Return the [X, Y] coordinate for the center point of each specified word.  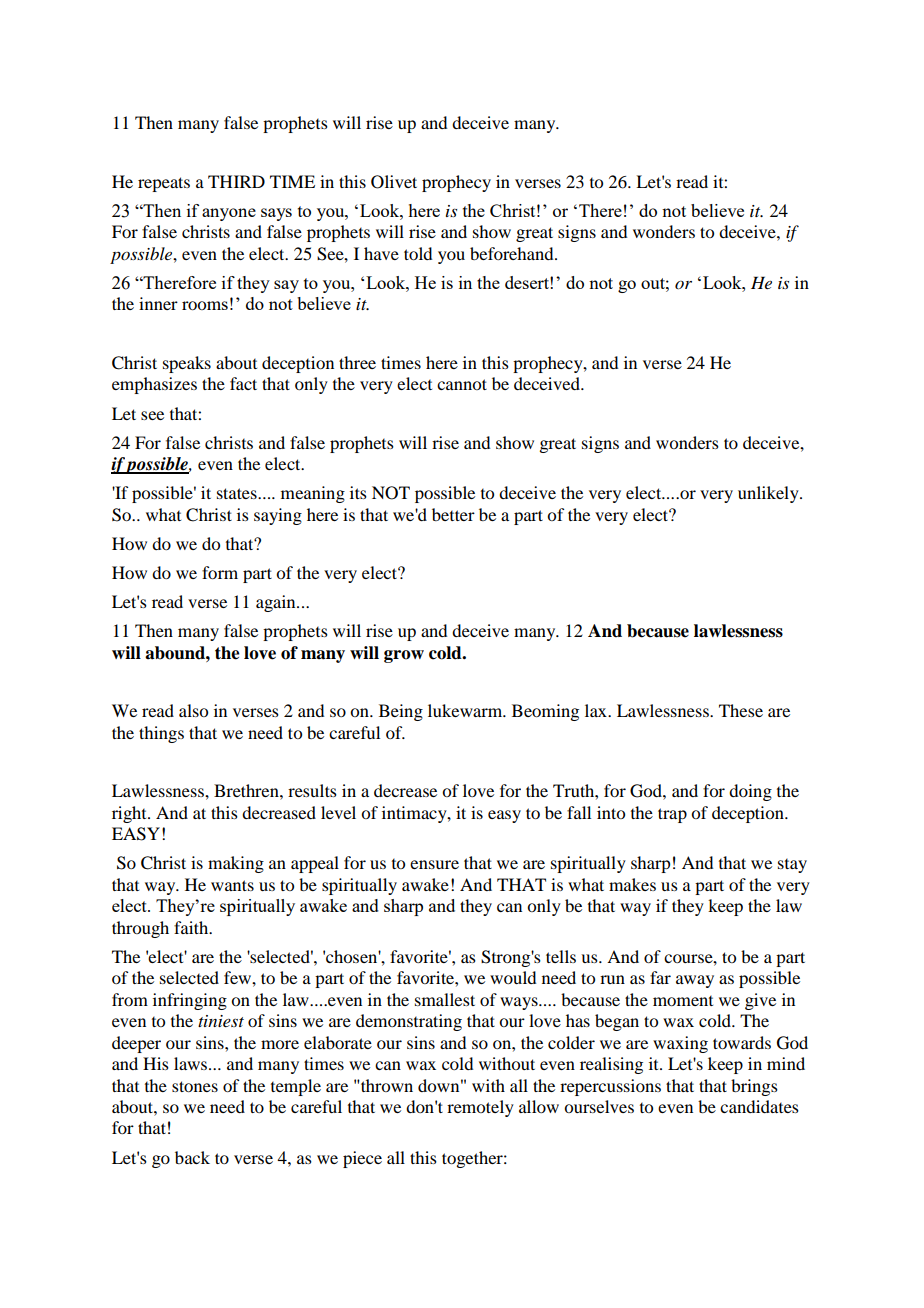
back [192, 1157]
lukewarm [466, 710]
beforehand [513, 253]
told [418, 253]
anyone [229, 214]
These [741, 710]
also [193, 710]
